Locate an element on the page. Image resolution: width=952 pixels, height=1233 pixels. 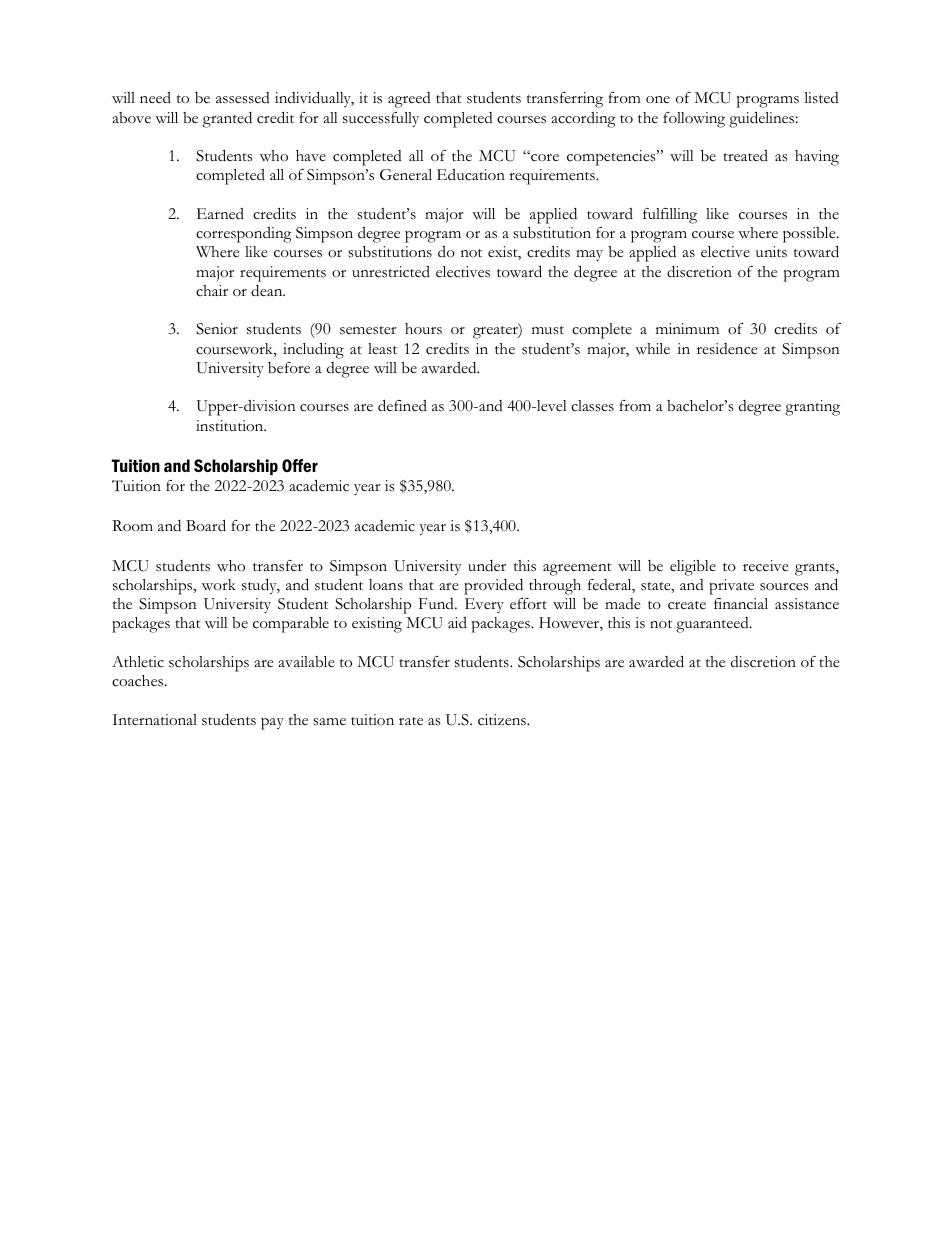
granted is located at coordinates (227, 120).
